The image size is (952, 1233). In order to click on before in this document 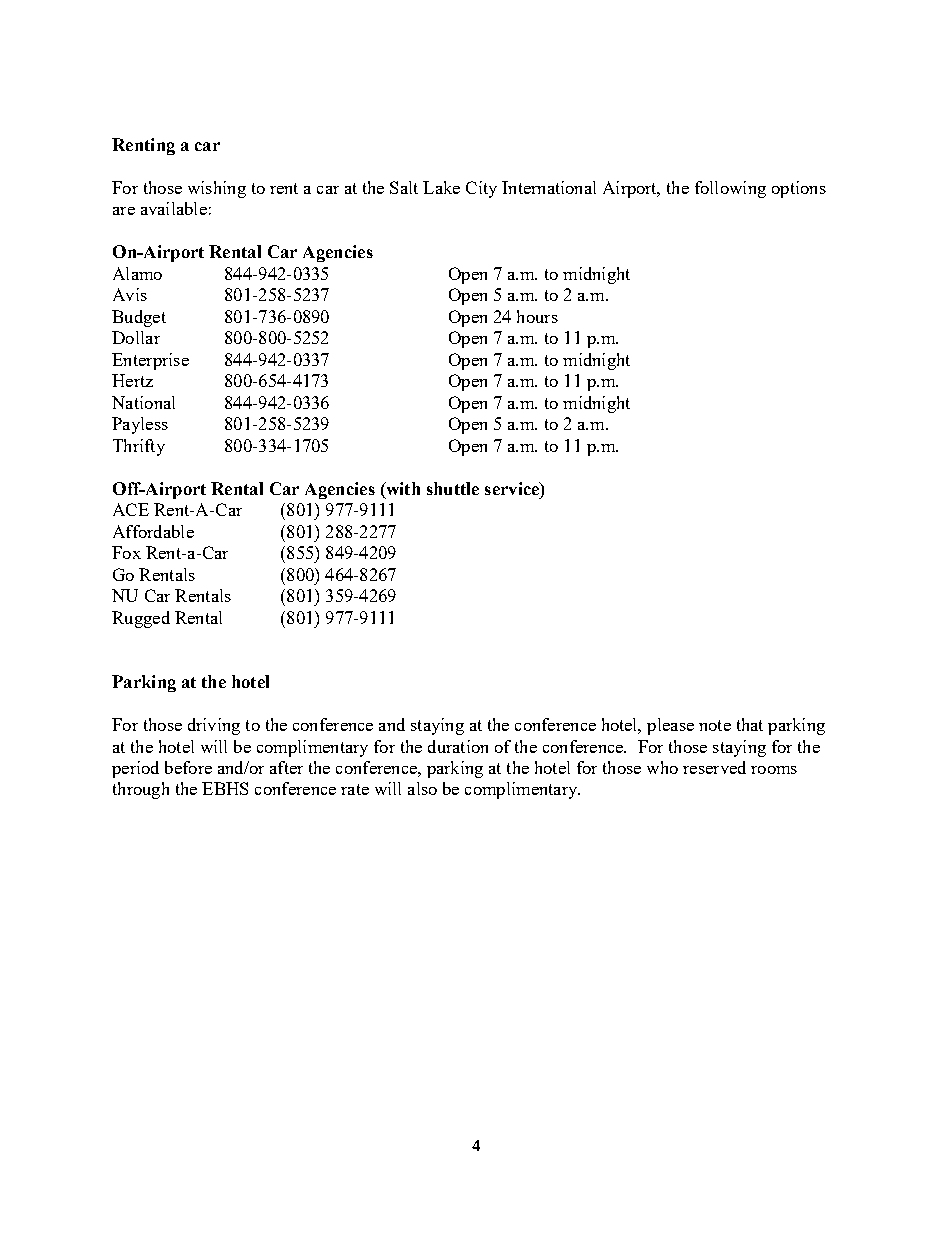, I will do `click(188, 767)`.
